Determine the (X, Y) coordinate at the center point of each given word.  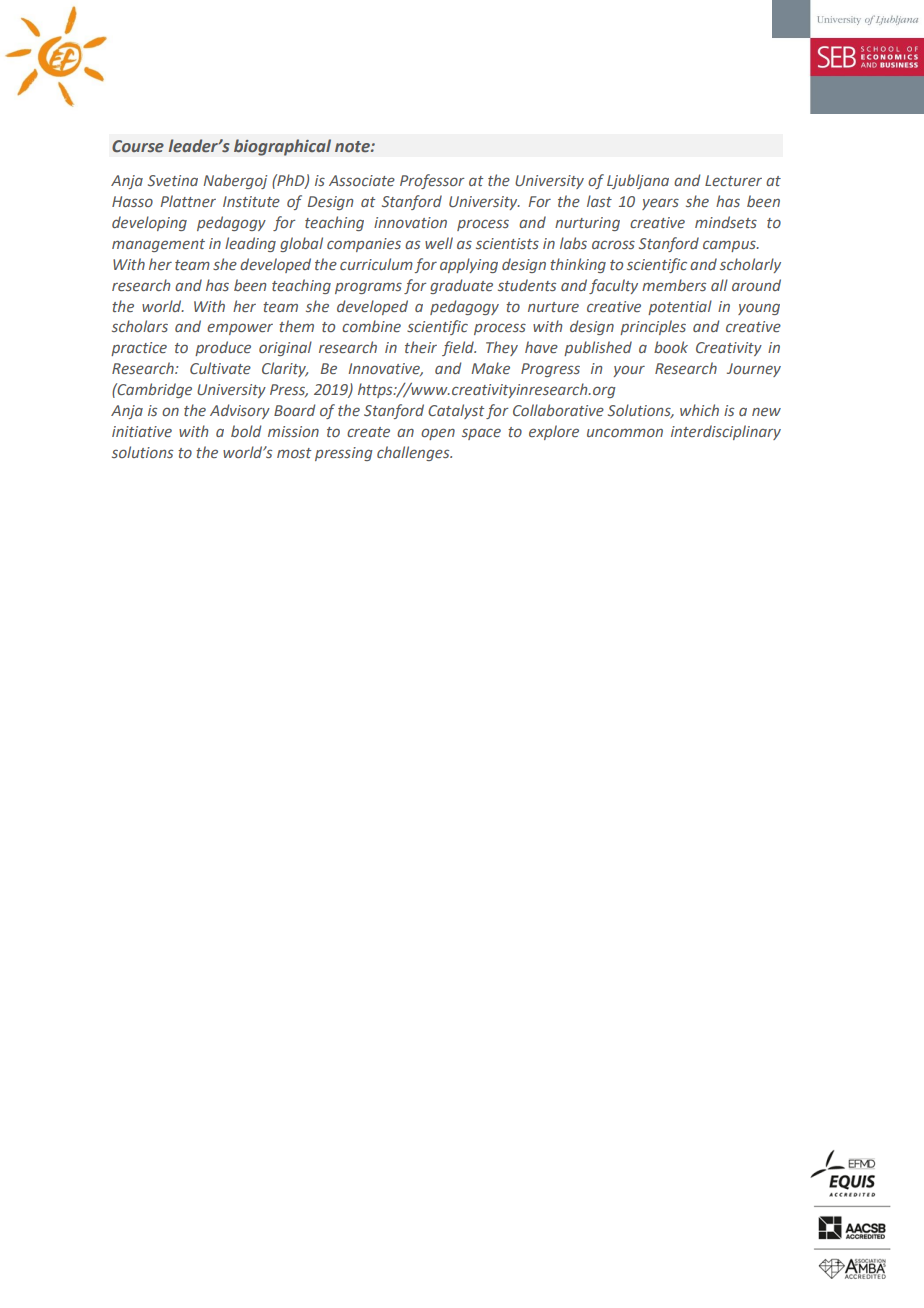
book (671, 347)
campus (730, 246)
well (439, 243)
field (459, 348)
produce (223, 348)
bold (246, 431)
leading (250, 244)
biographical (282, 147)
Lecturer (733, 180)
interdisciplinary (726, 432)
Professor (432, 181)
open (438, 434)
